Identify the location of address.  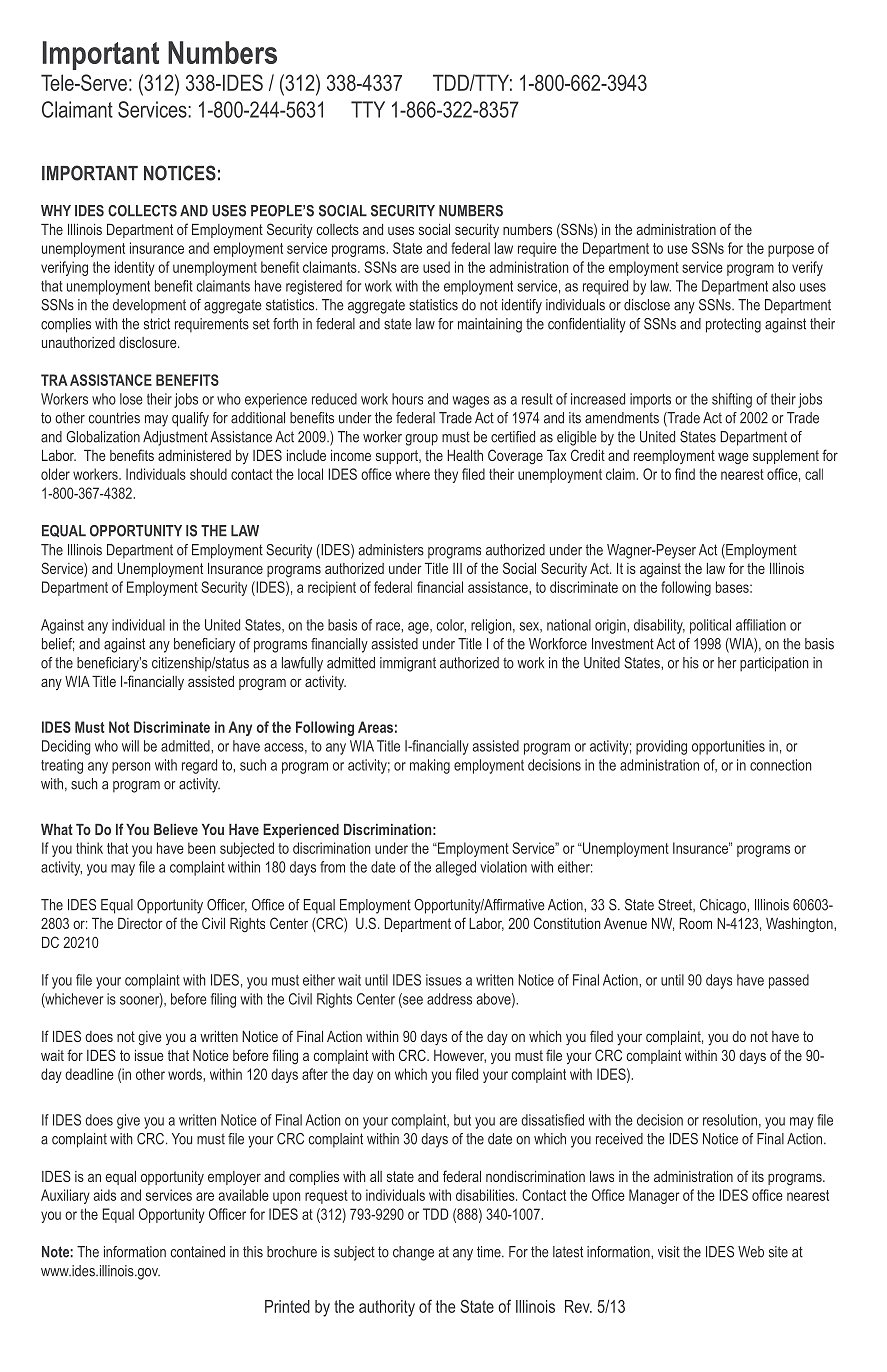
(449, 999).
